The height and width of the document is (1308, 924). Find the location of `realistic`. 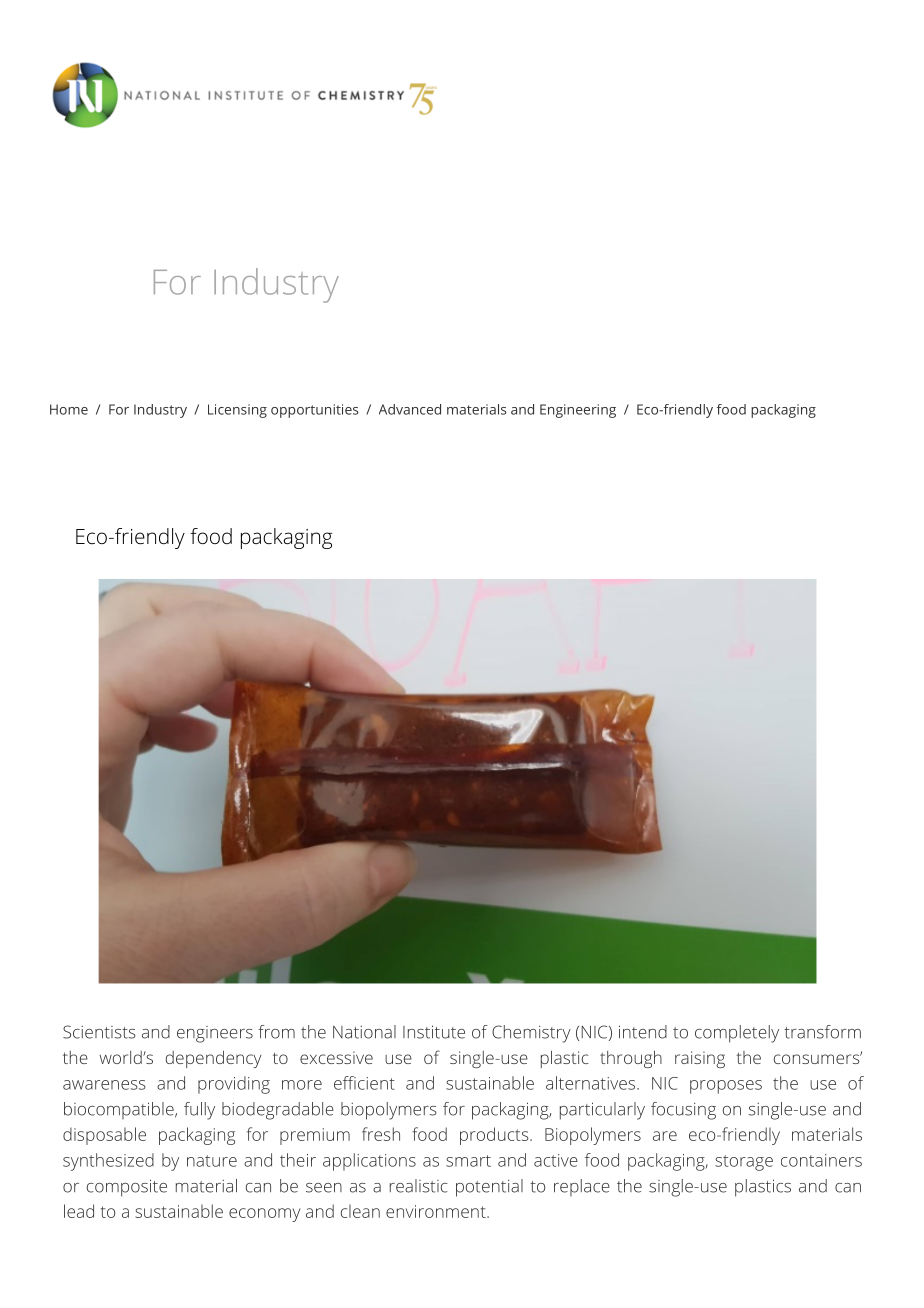

realistic is located at coordinates (419, 1186).
